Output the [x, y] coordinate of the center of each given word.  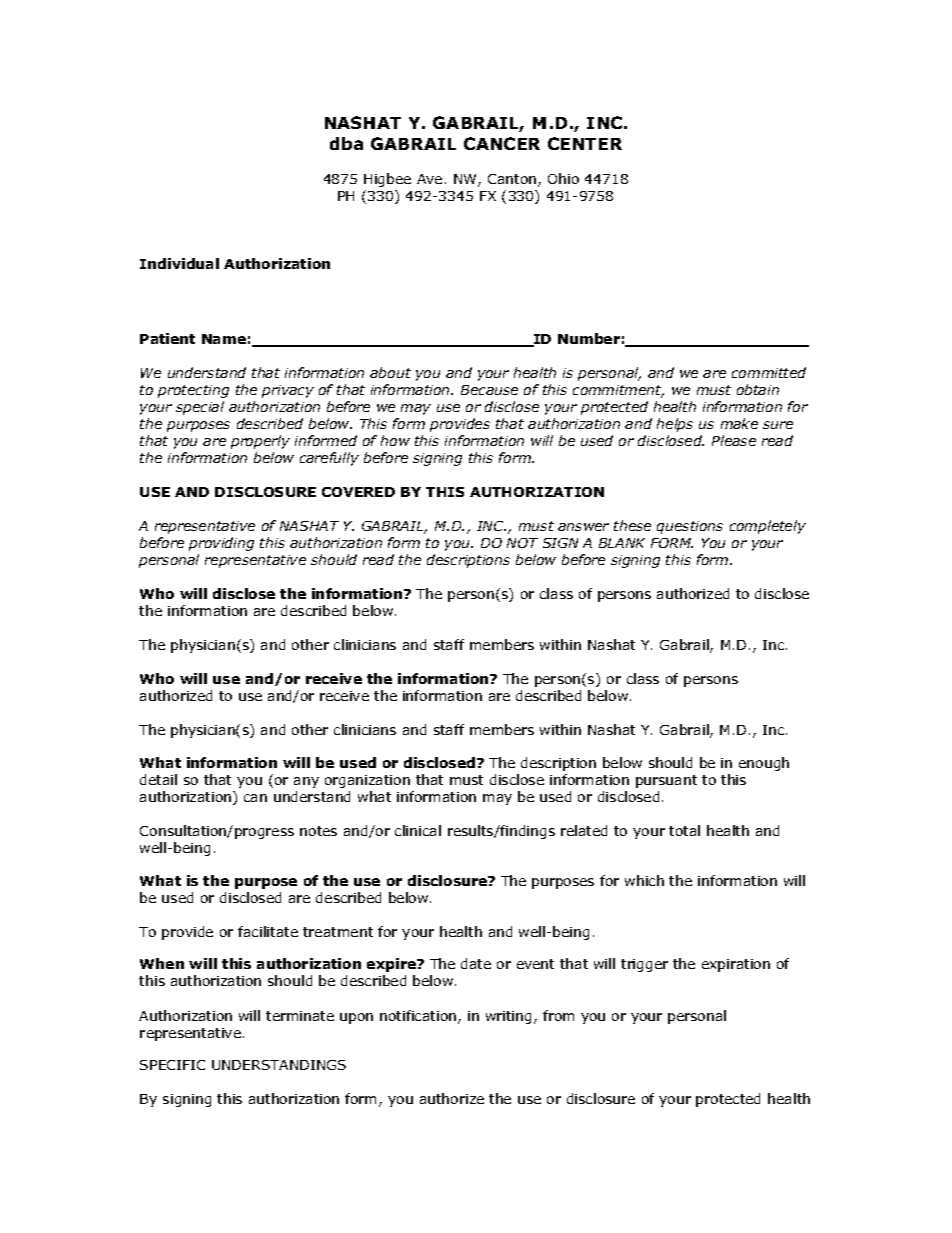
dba [346, 143]
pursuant [666, 781]
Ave [429, 179]
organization [367, 781]
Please [734, 440]
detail [158, 779]
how [395, 440]
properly [260, 442]
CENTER [585, 143]
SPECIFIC [172, 1065]
